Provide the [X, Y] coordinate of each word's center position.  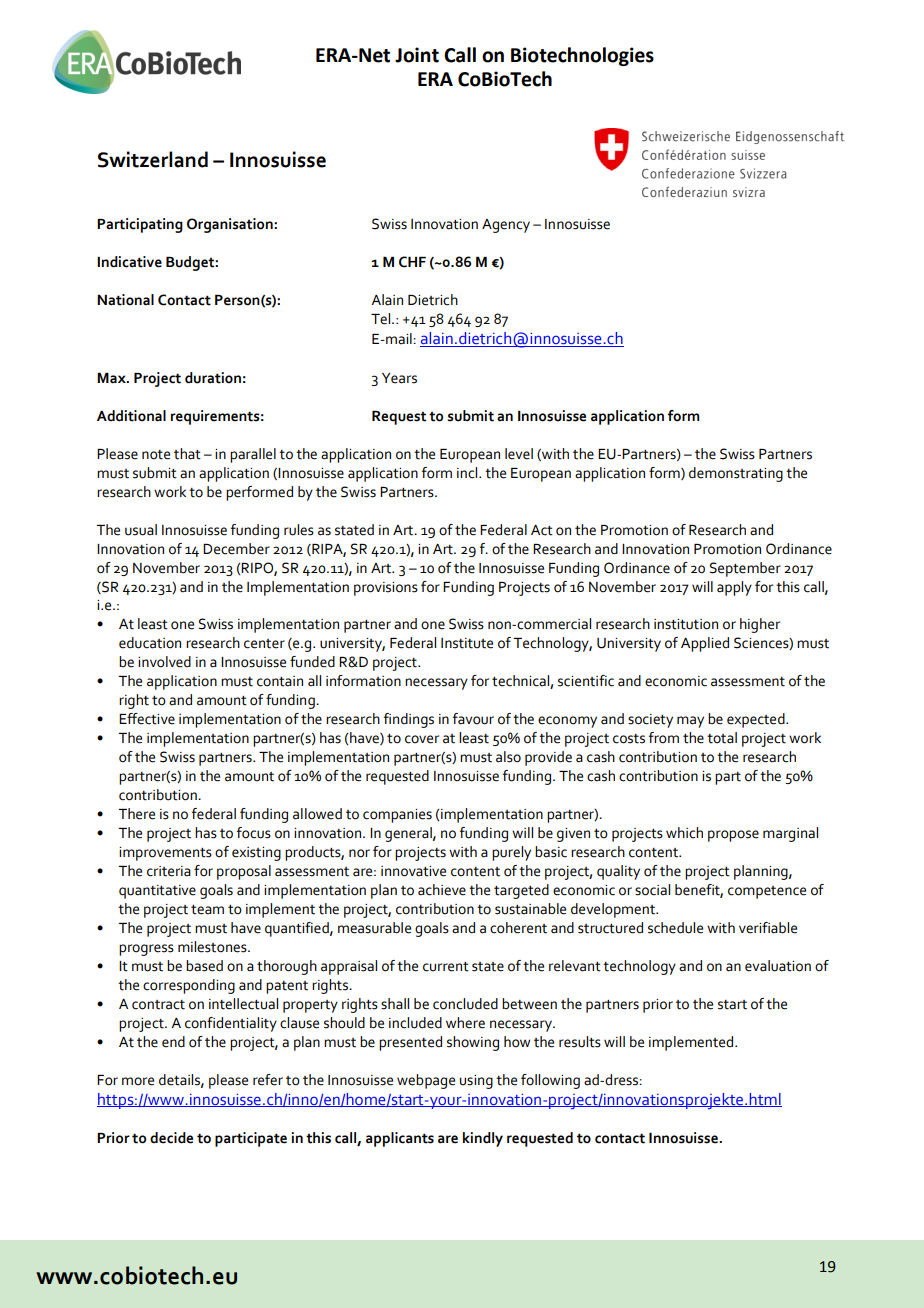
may [690, 722]
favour [473, 719]
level [519, 454]
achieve [442, 890]
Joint [417, 55]
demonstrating [736, 474]
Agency [506, 226]
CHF [412, 262]
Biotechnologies [582, 56]
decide [171, 1138]
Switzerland [153, 159]
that [187, 454]
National [125, 300]
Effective [147, 719]
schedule [675, 928]
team [207, 910]
